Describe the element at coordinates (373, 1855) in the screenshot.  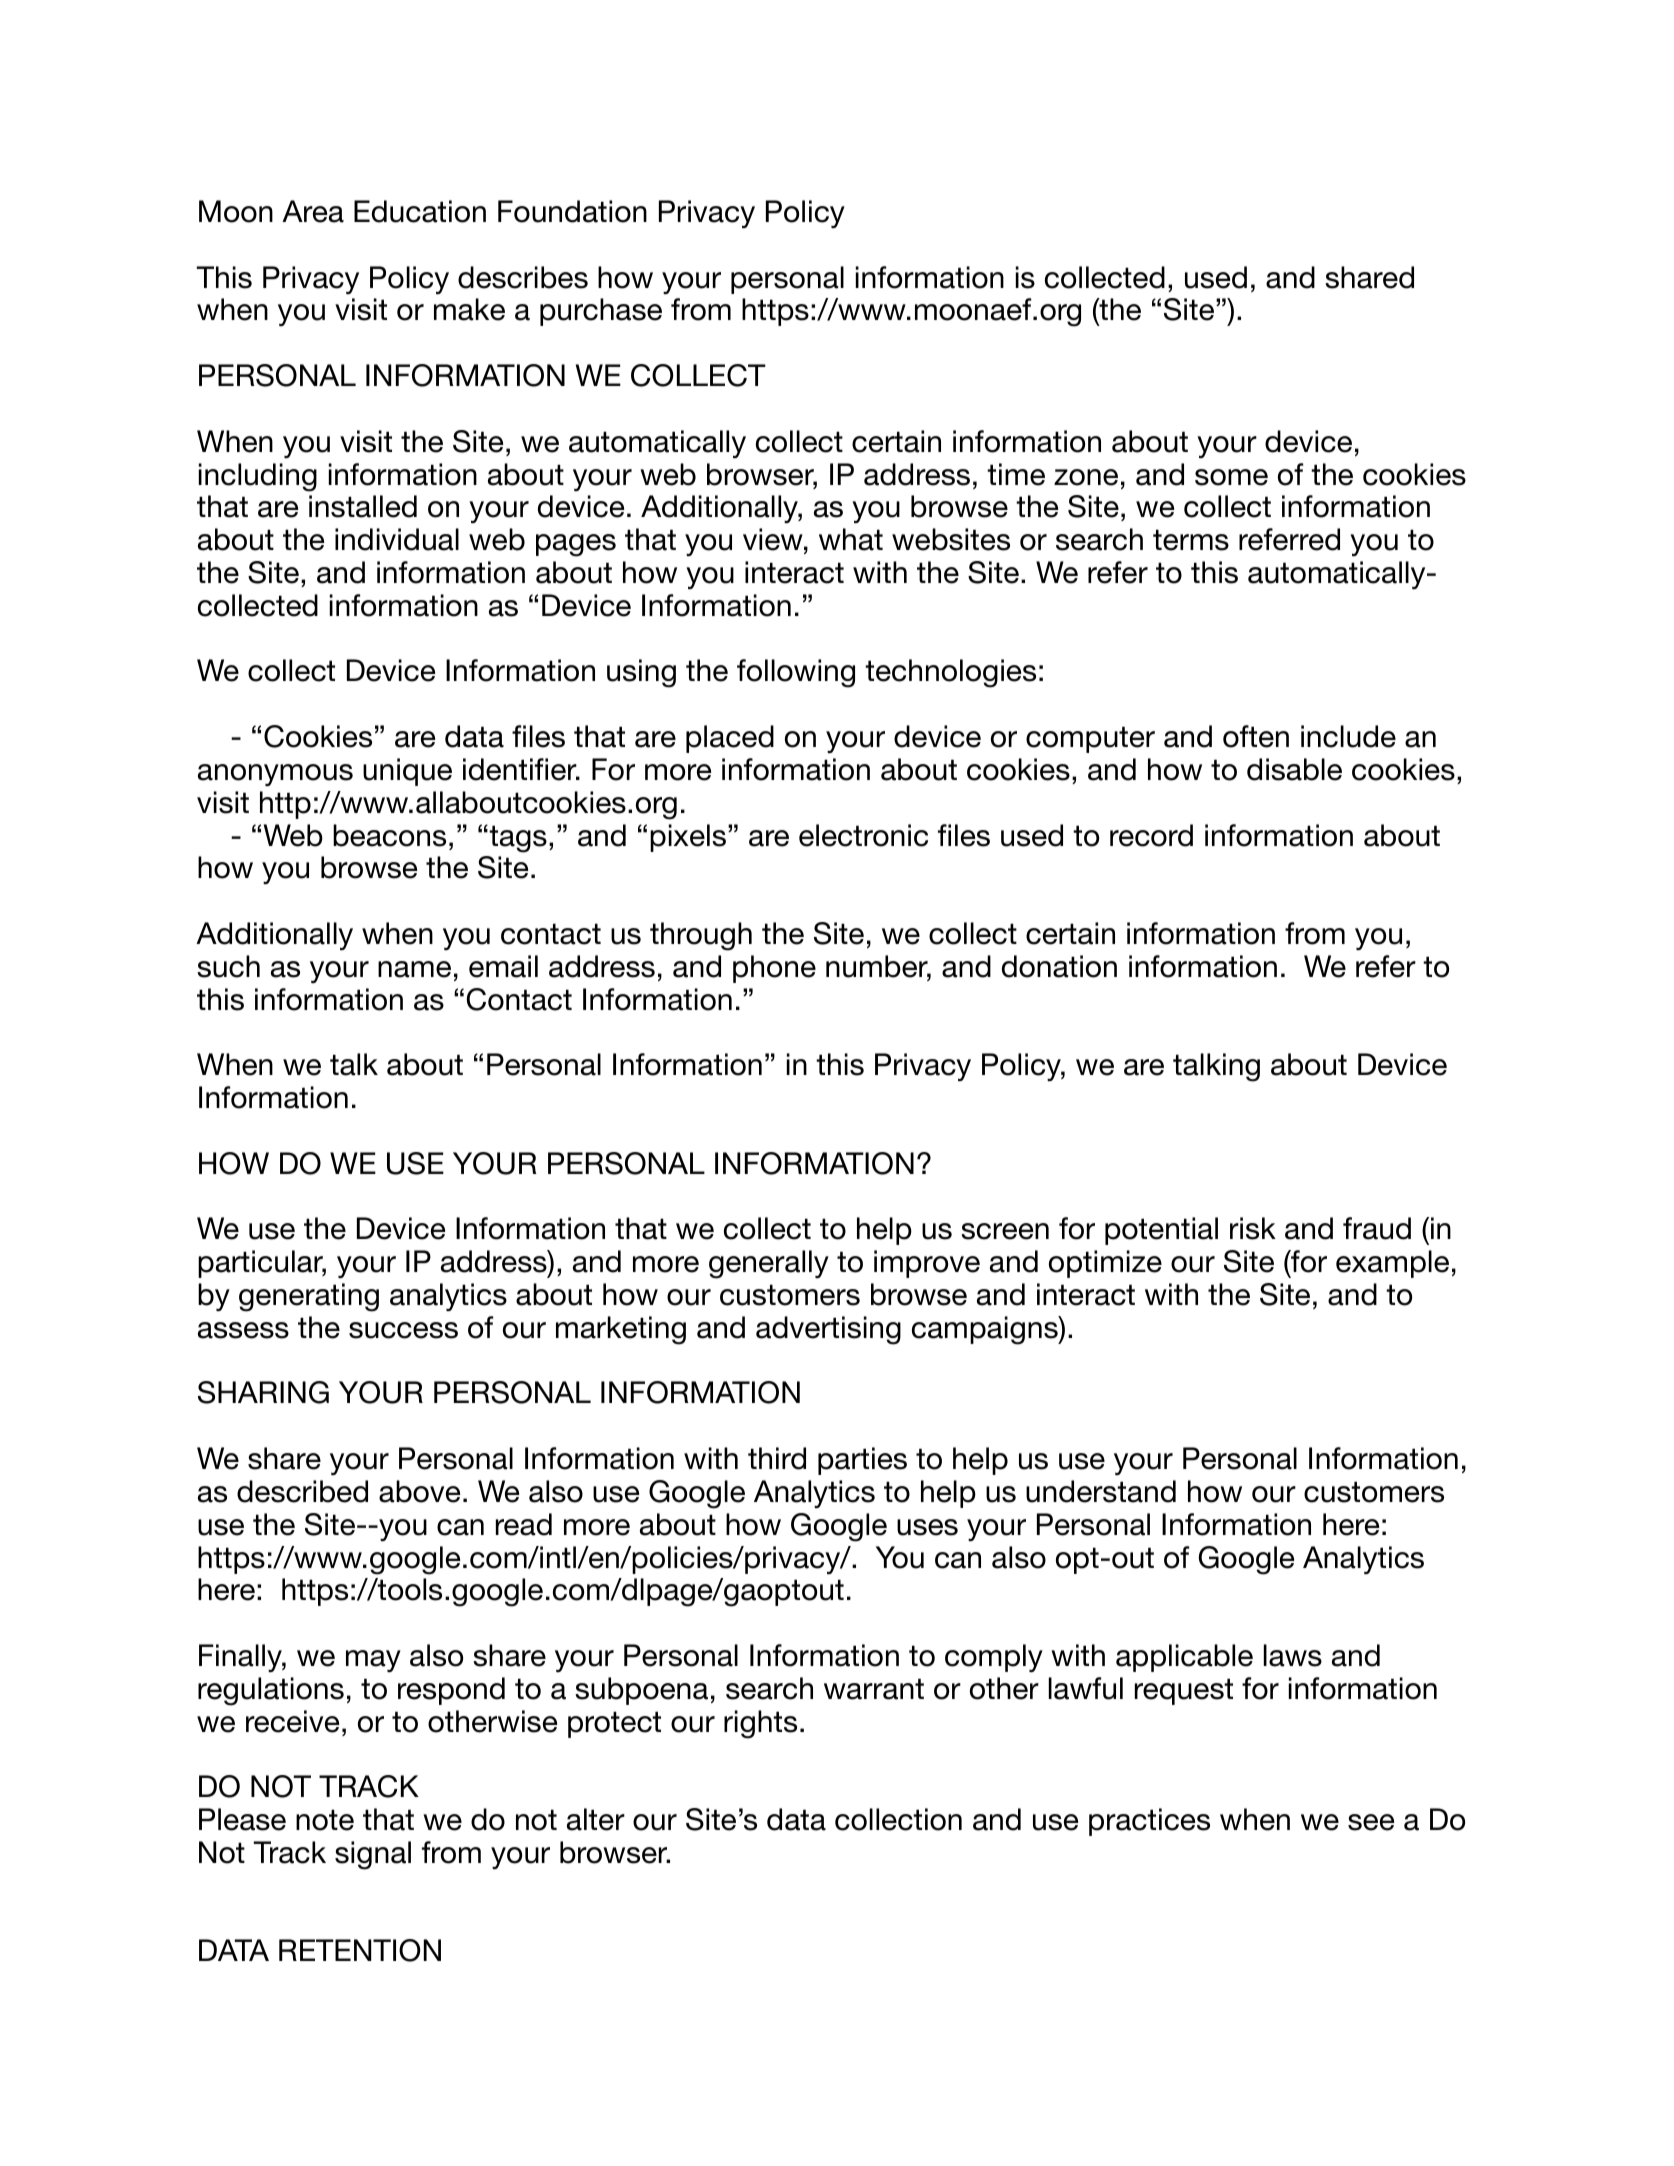
I see `signal` at that location.
